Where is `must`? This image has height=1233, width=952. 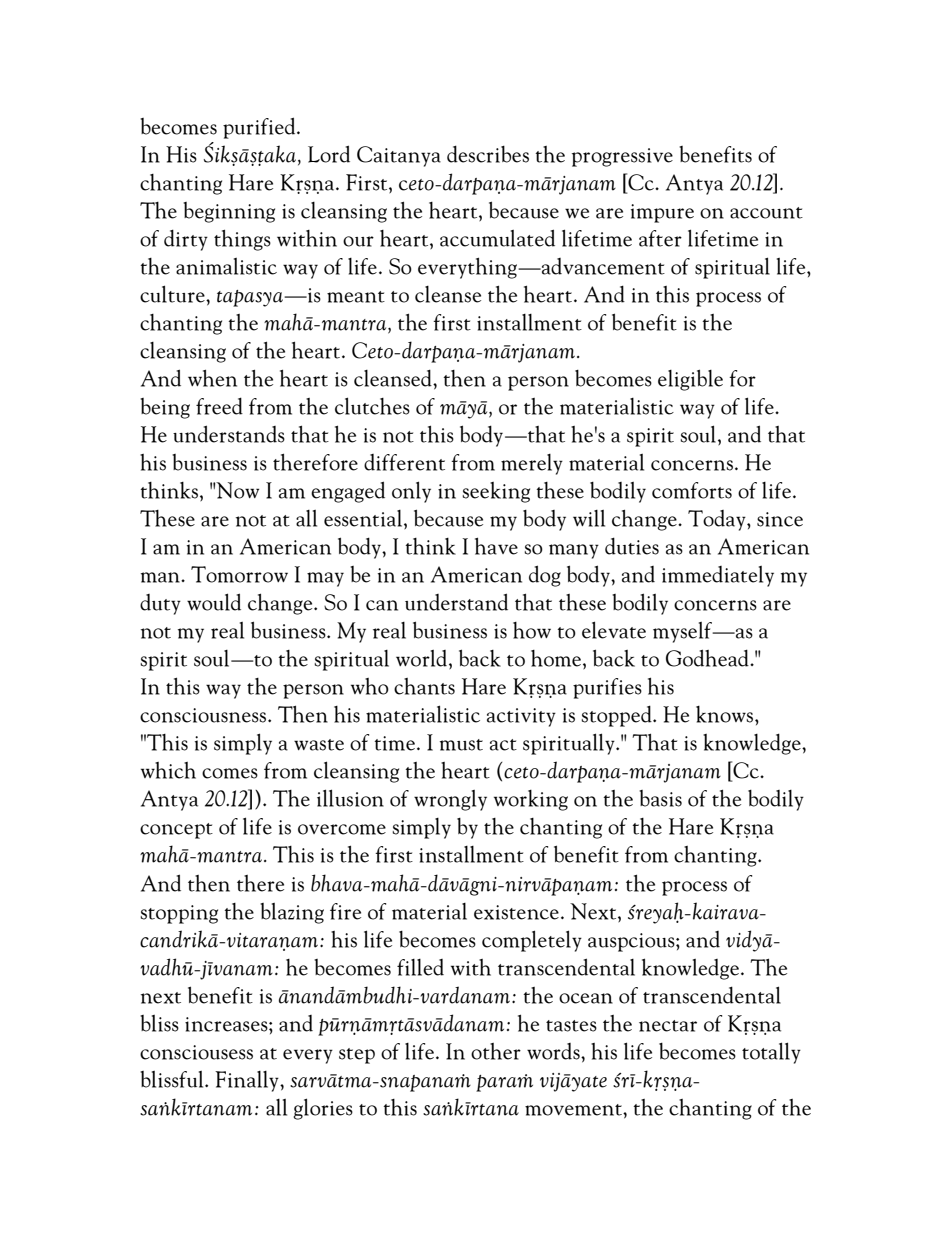
must is located at coordinates (461, 745).
